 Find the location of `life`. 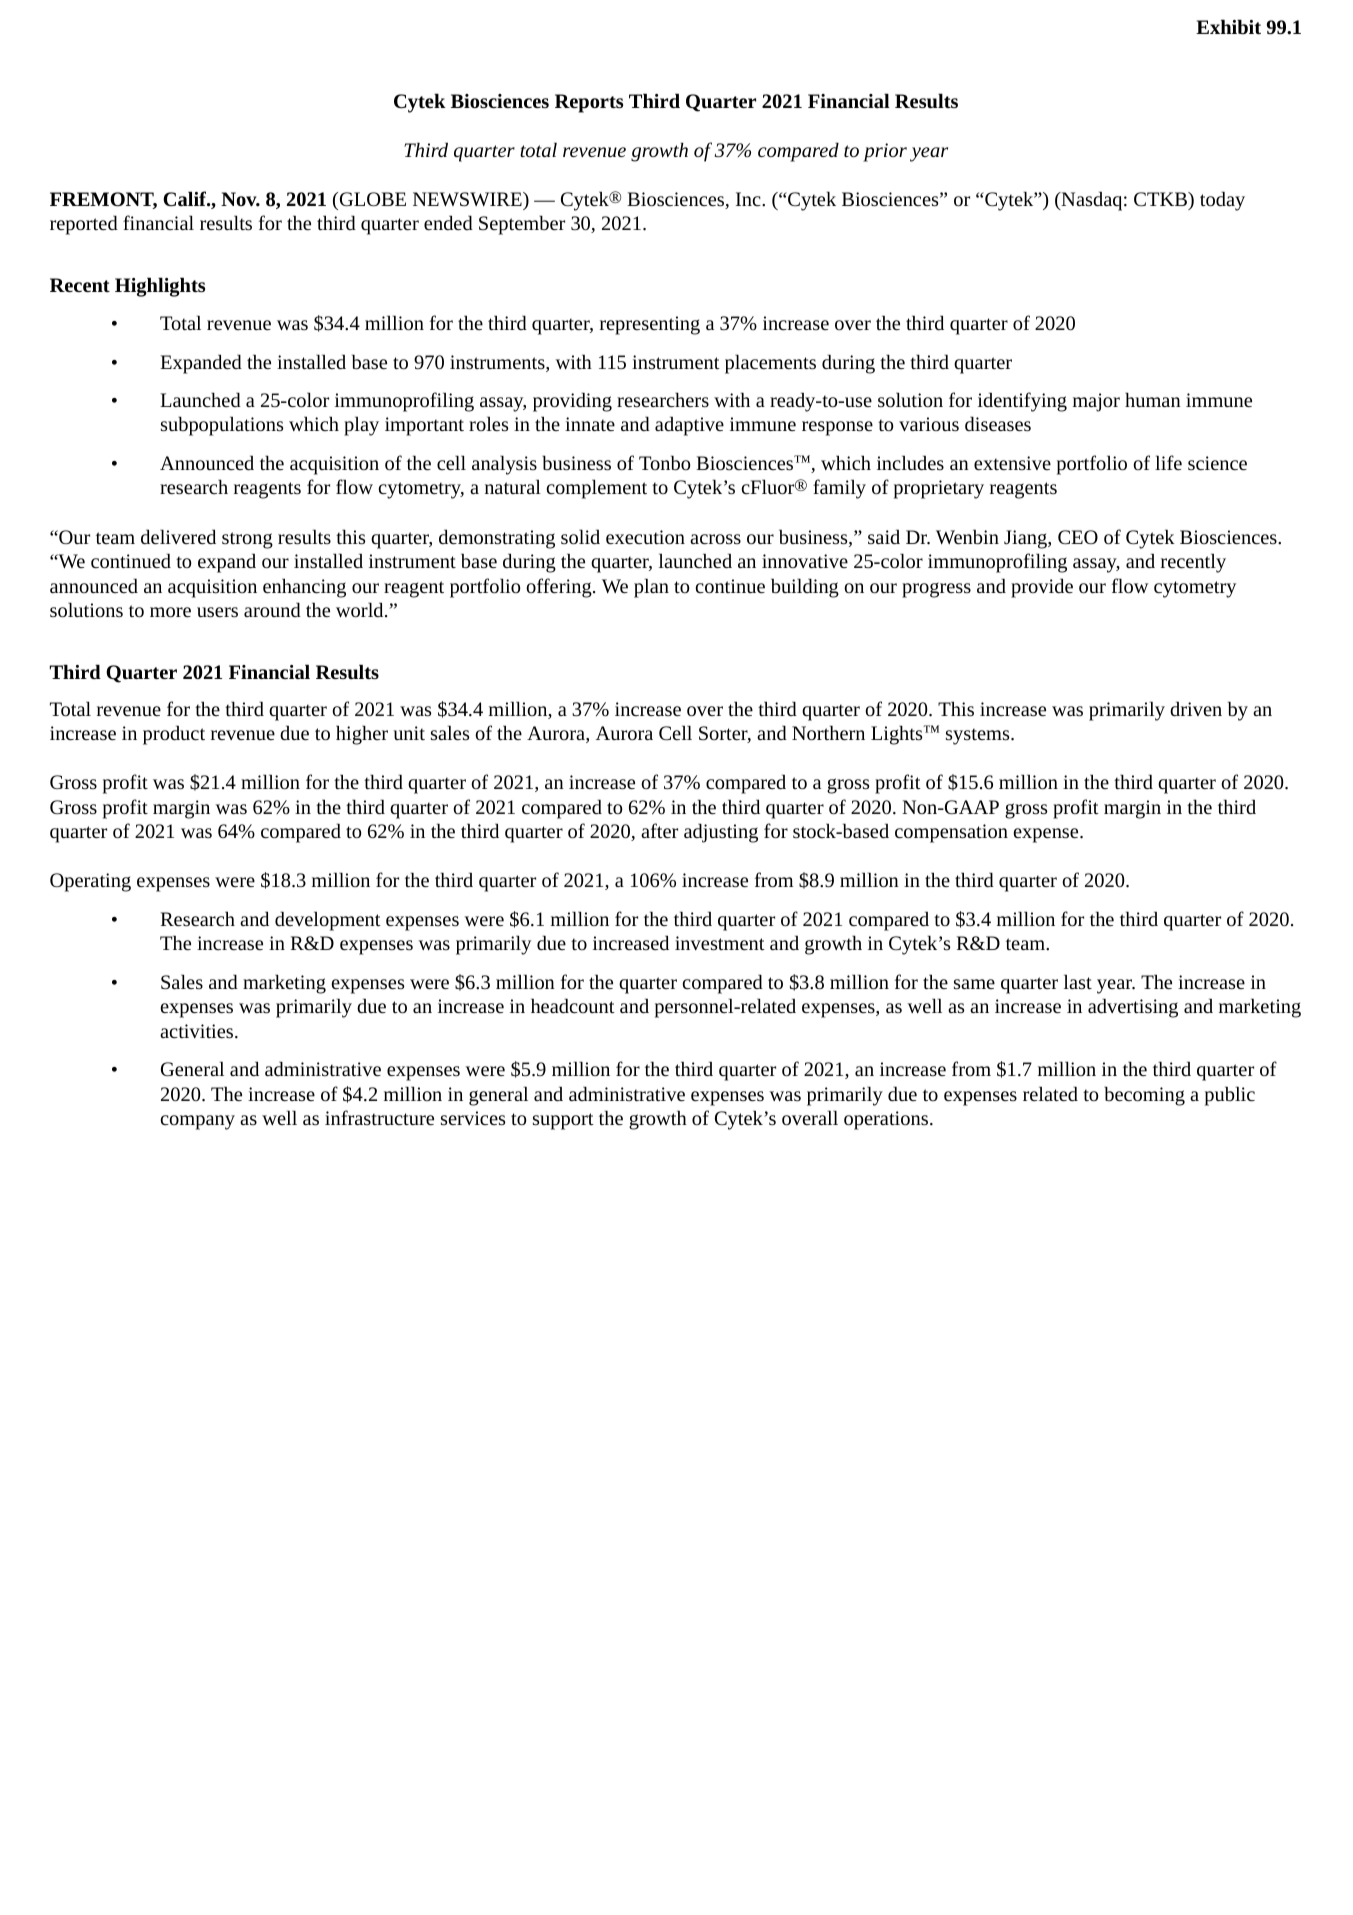

life is located at coordinates (1168, 462).
